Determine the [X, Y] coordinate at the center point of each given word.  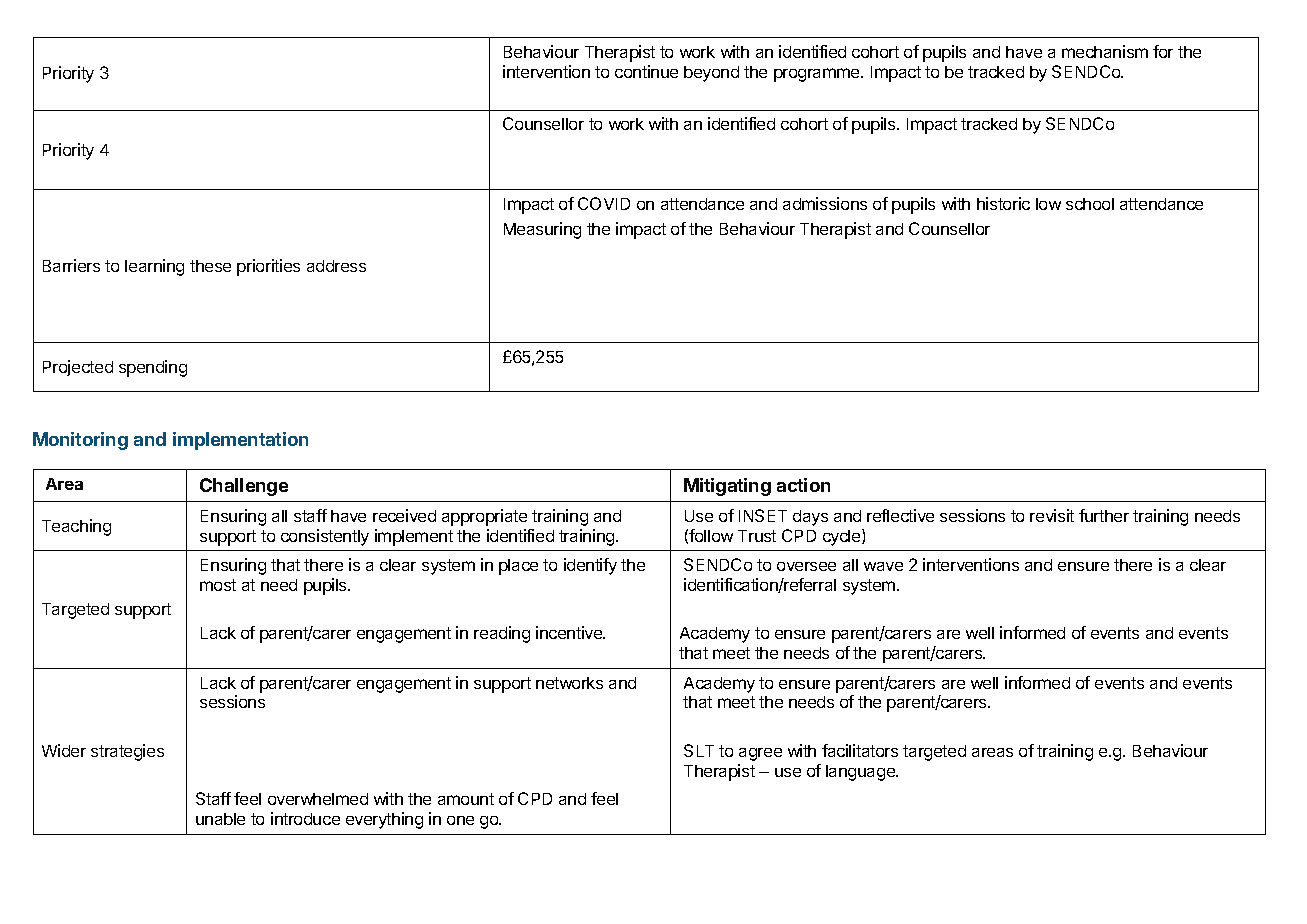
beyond [711, 74]
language [861, 773]
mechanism [1105, 51]
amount [466, 799]
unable [220, 819]
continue [646, 71]
